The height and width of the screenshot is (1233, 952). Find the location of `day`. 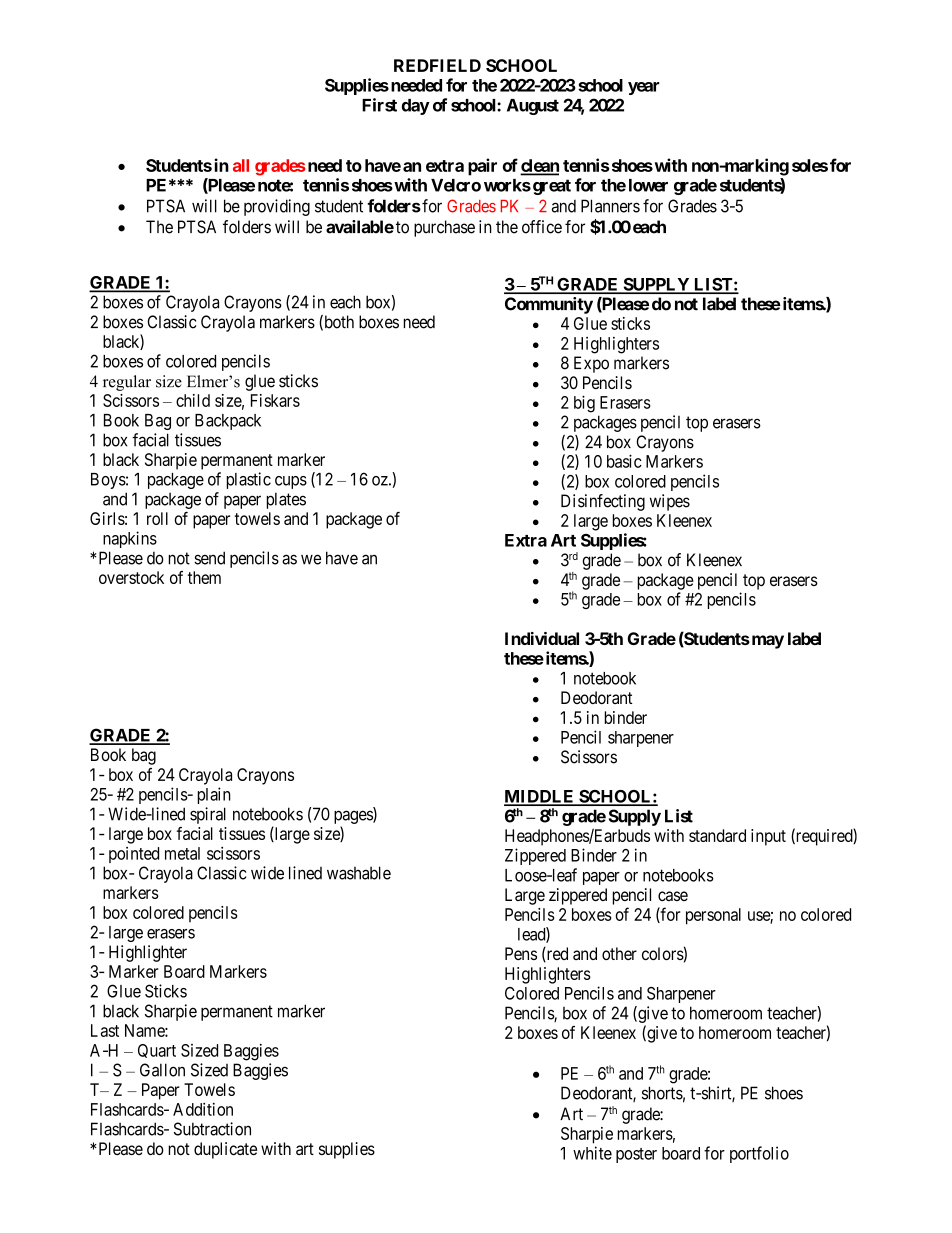

day is located at coordinates (416, 107).
